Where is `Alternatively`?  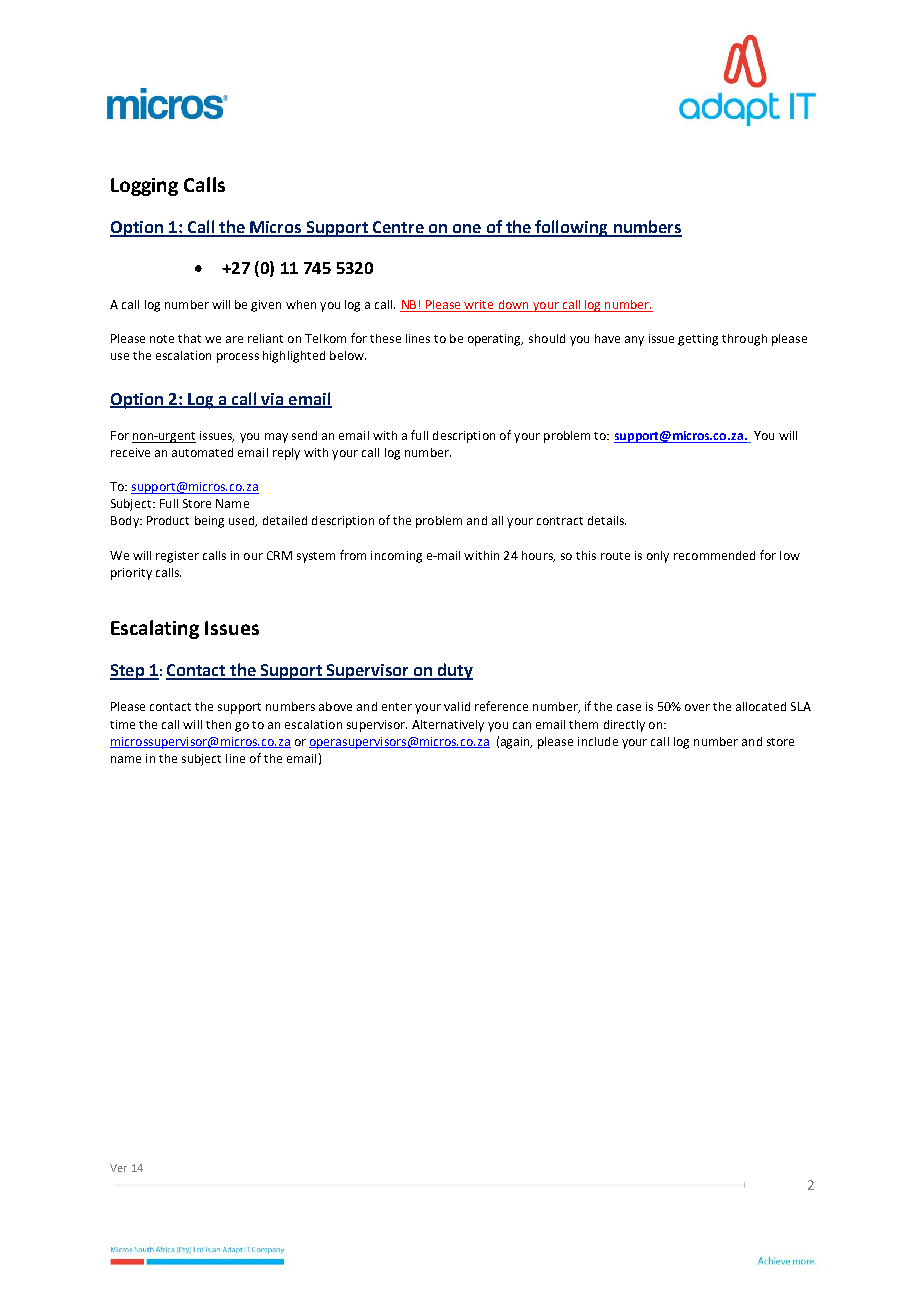
Alternatively is located at coordinates (448, 726).
